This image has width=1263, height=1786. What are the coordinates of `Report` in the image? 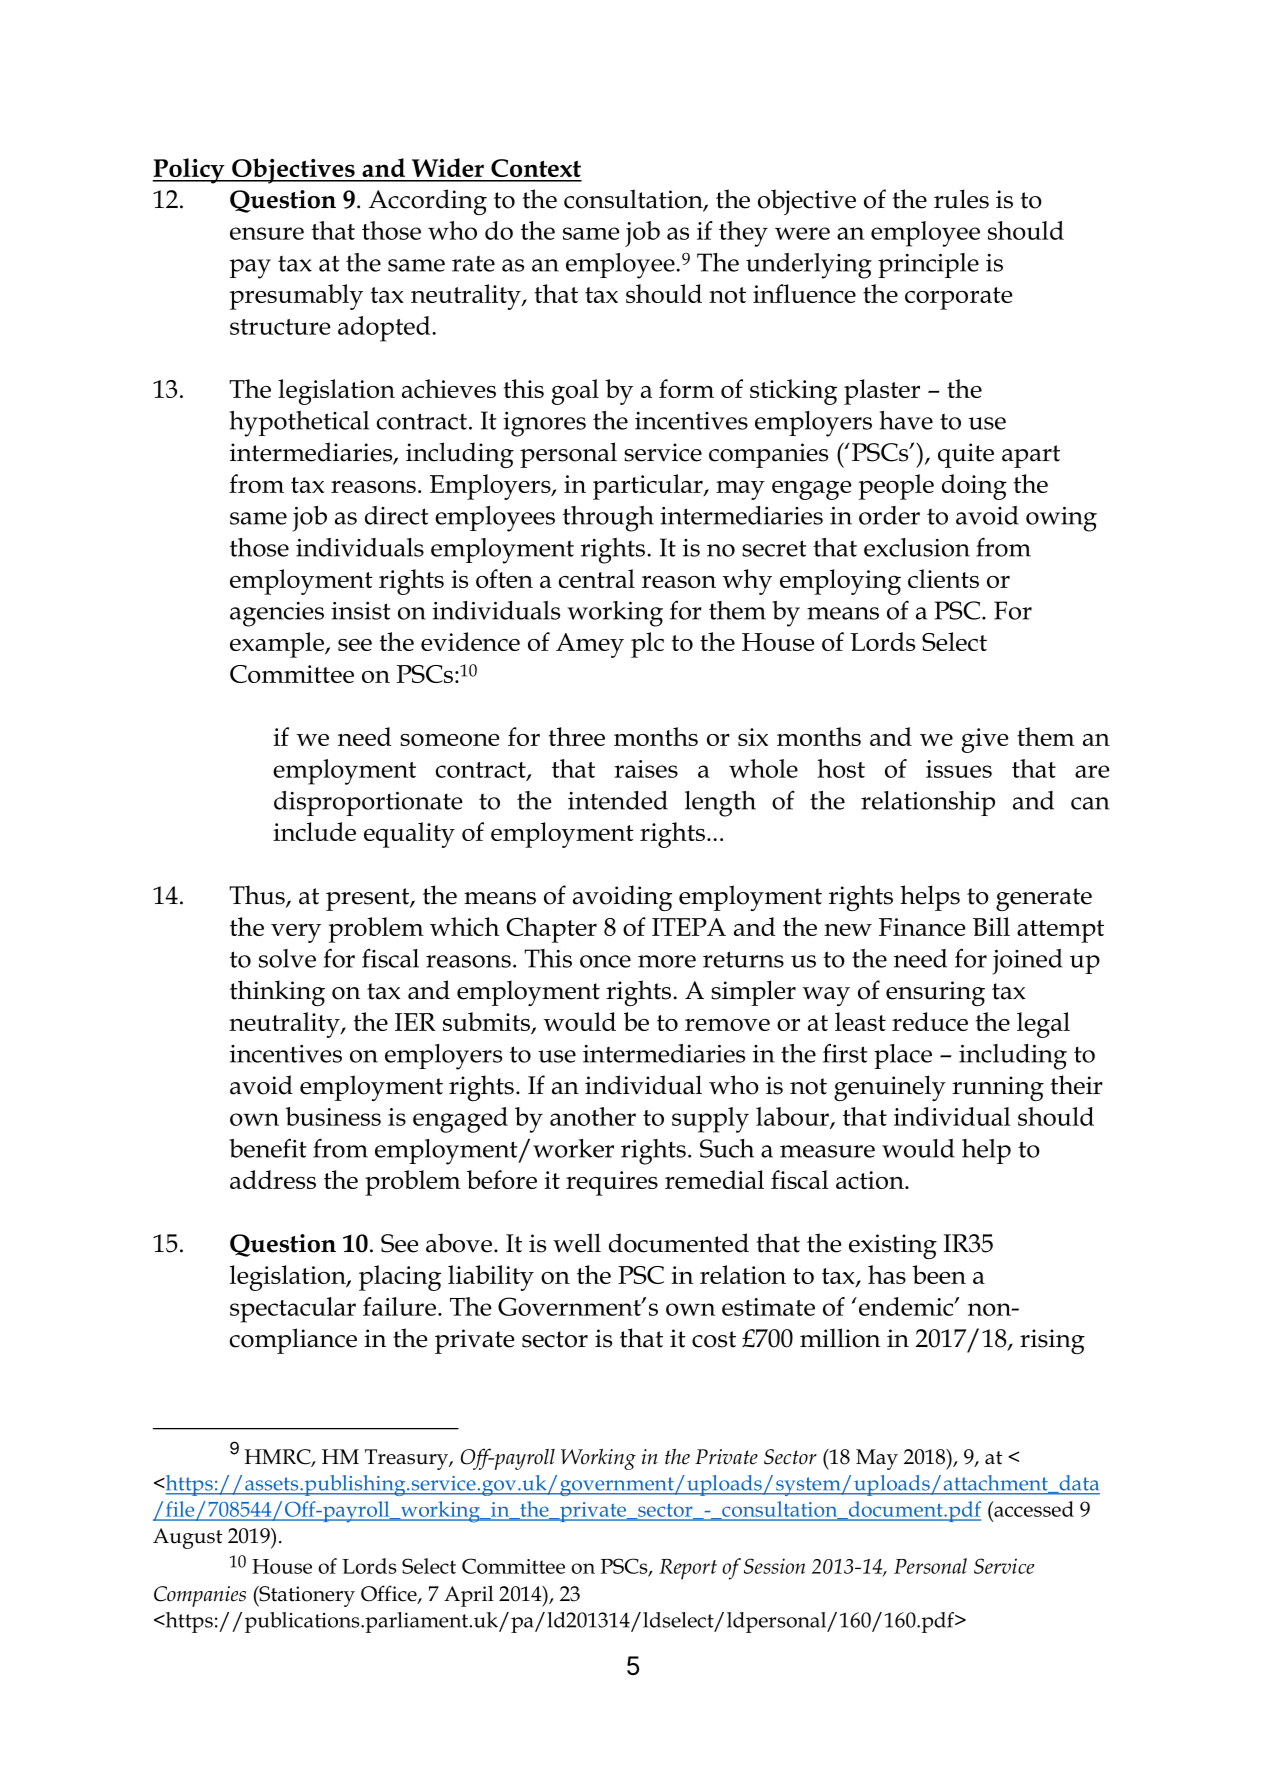 It's located at (688, 1569).
